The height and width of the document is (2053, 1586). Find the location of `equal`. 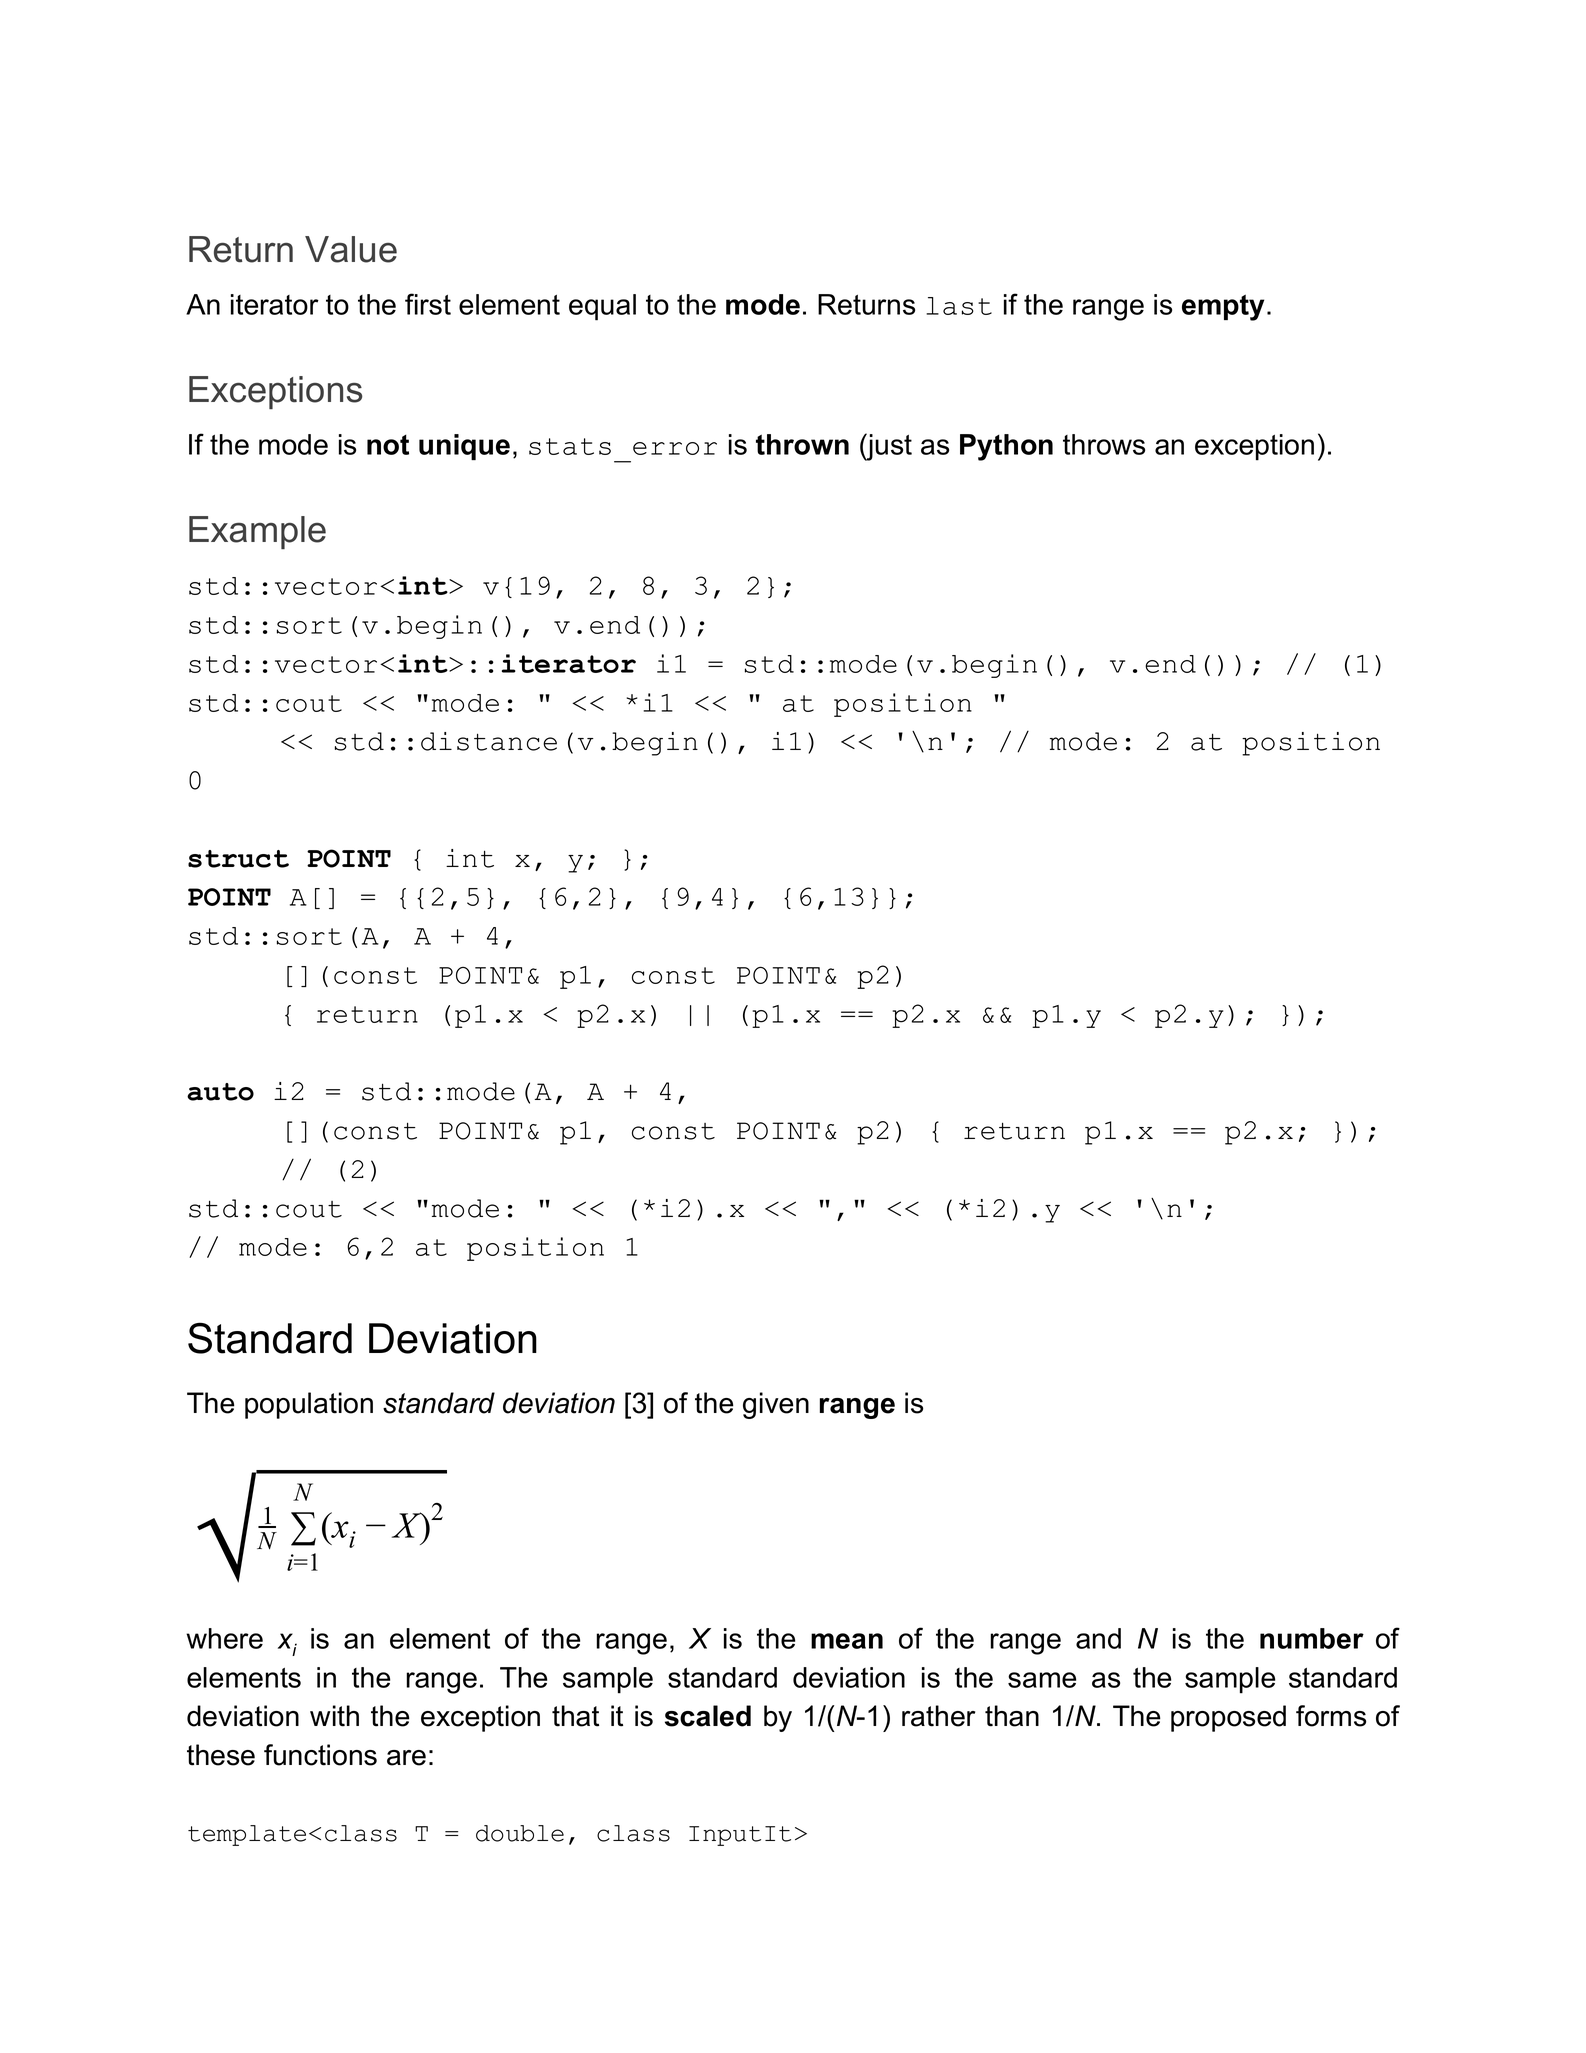

equal is located at coordinates (602, 307).
